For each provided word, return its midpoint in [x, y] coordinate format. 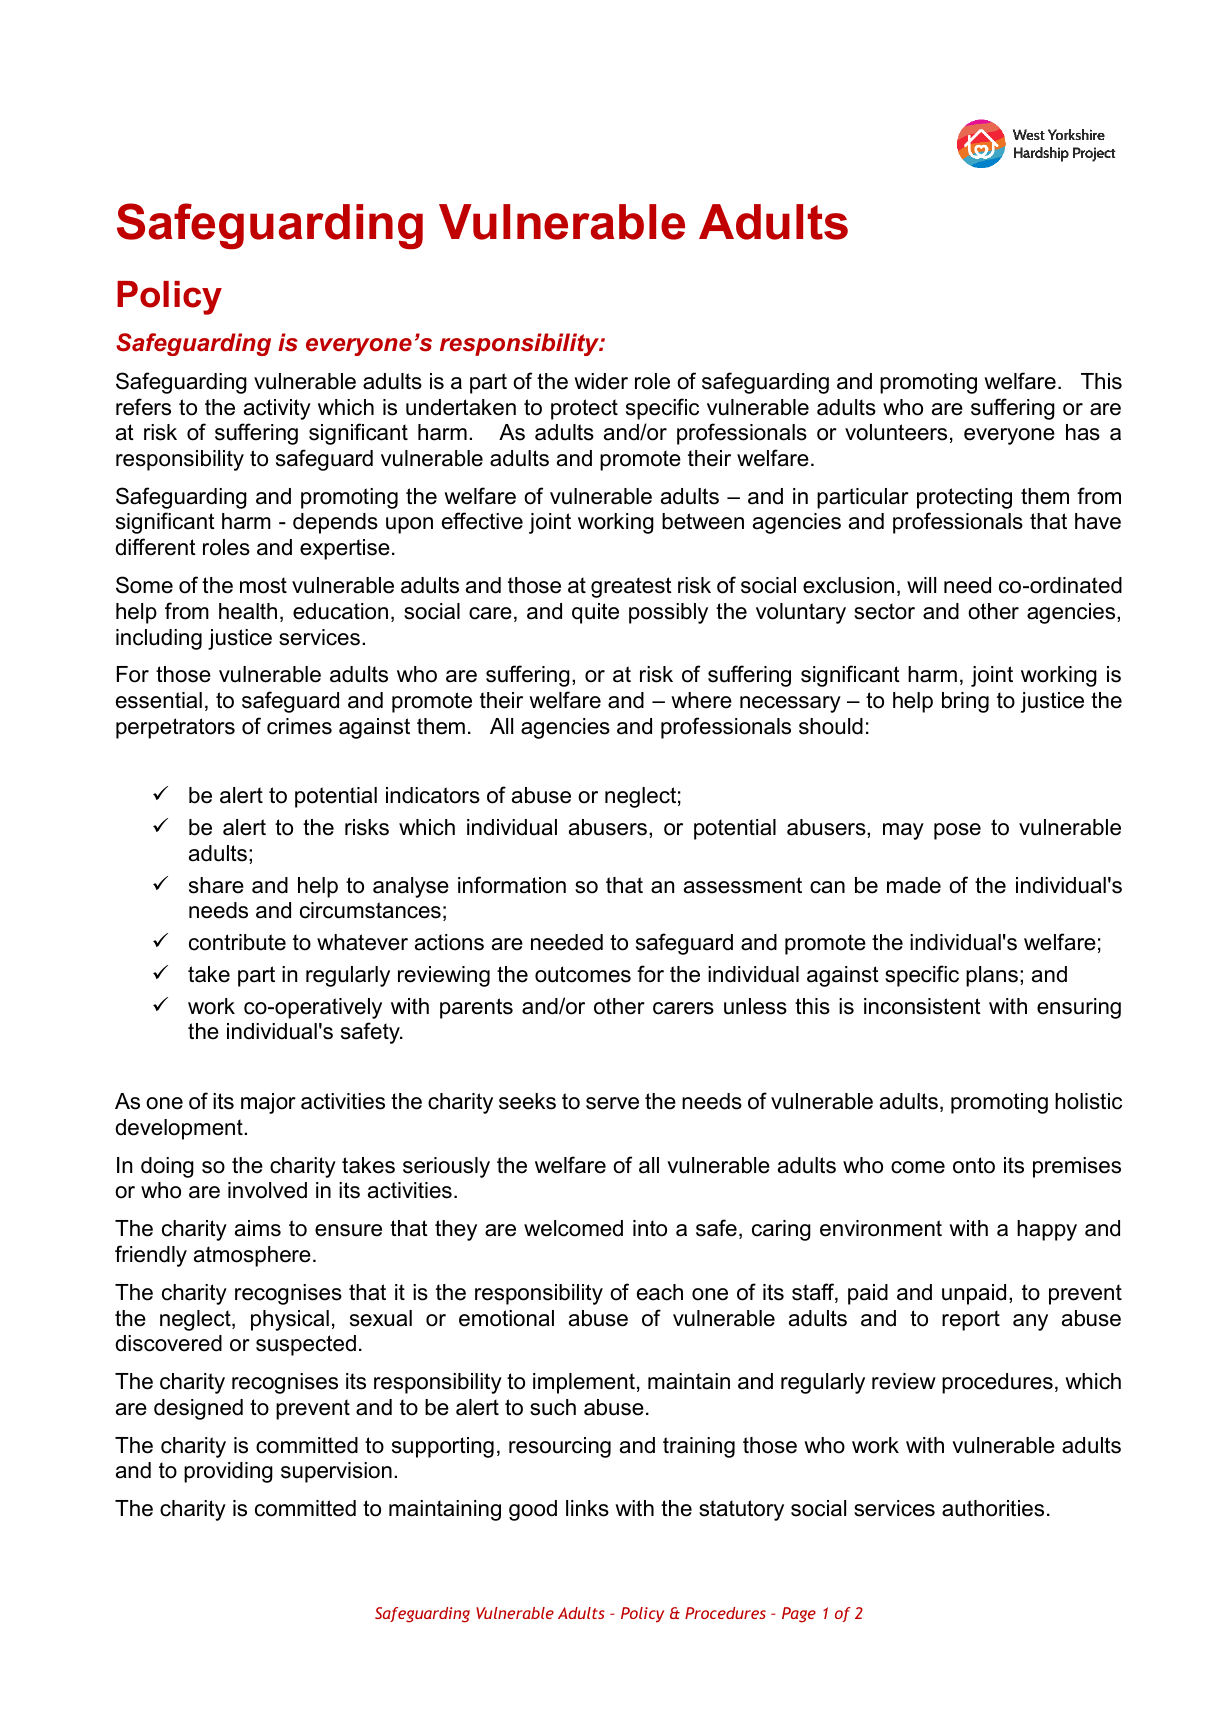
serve [612, 1103]
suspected [306, 1345]
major [268, 1103]
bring [965, 702]
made [914, 885]
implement [584, 1383]
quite [595, 613]
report [971, 1320]
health [248, 611]
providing [228, 1472]
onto [974, 1165]
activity [277, 409]
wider [601, 381]
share [216, 885]
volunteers [896, 432]
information [512, 885]
